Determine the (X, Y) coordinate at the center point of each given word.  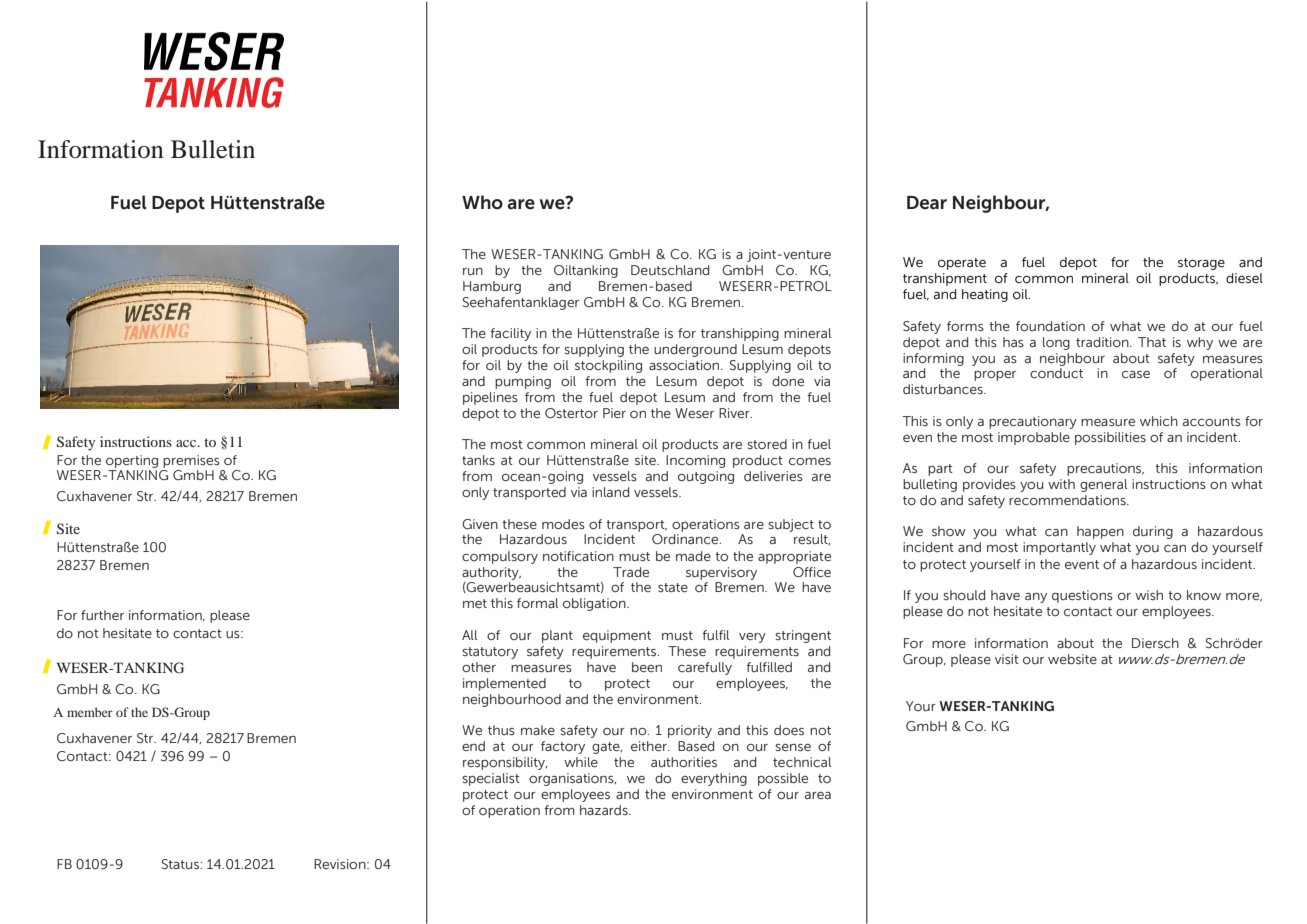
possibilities (1110, 438)
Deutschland (670, 270)
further (102, 615)
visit (1007, 659)
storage (1201, 264)
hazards (605, 810)
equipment (617, 636)
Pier (614, 413)
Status (181, 864)
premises (191, 461)
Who (482, 202)
